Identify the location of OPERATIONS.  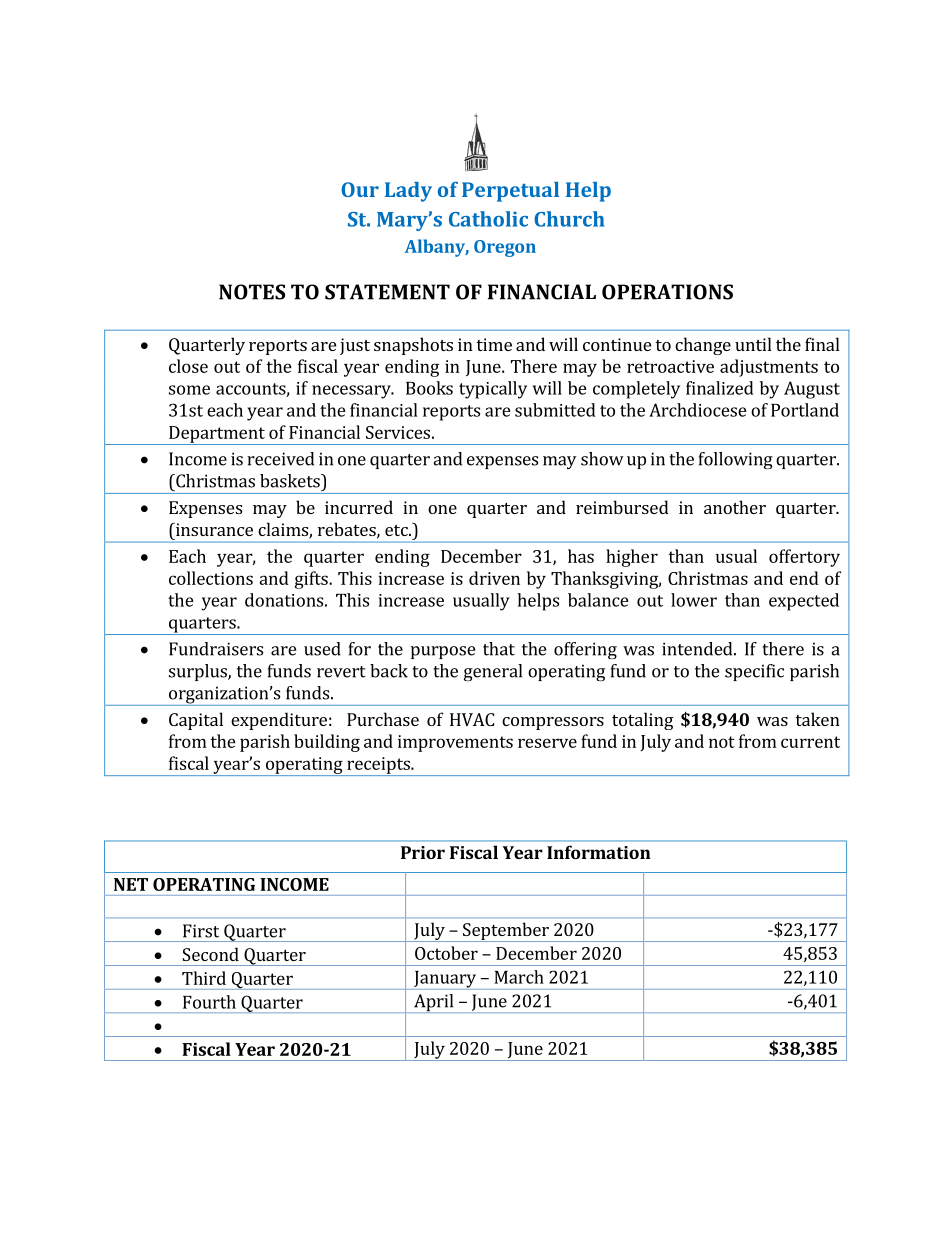
(667, 292).
